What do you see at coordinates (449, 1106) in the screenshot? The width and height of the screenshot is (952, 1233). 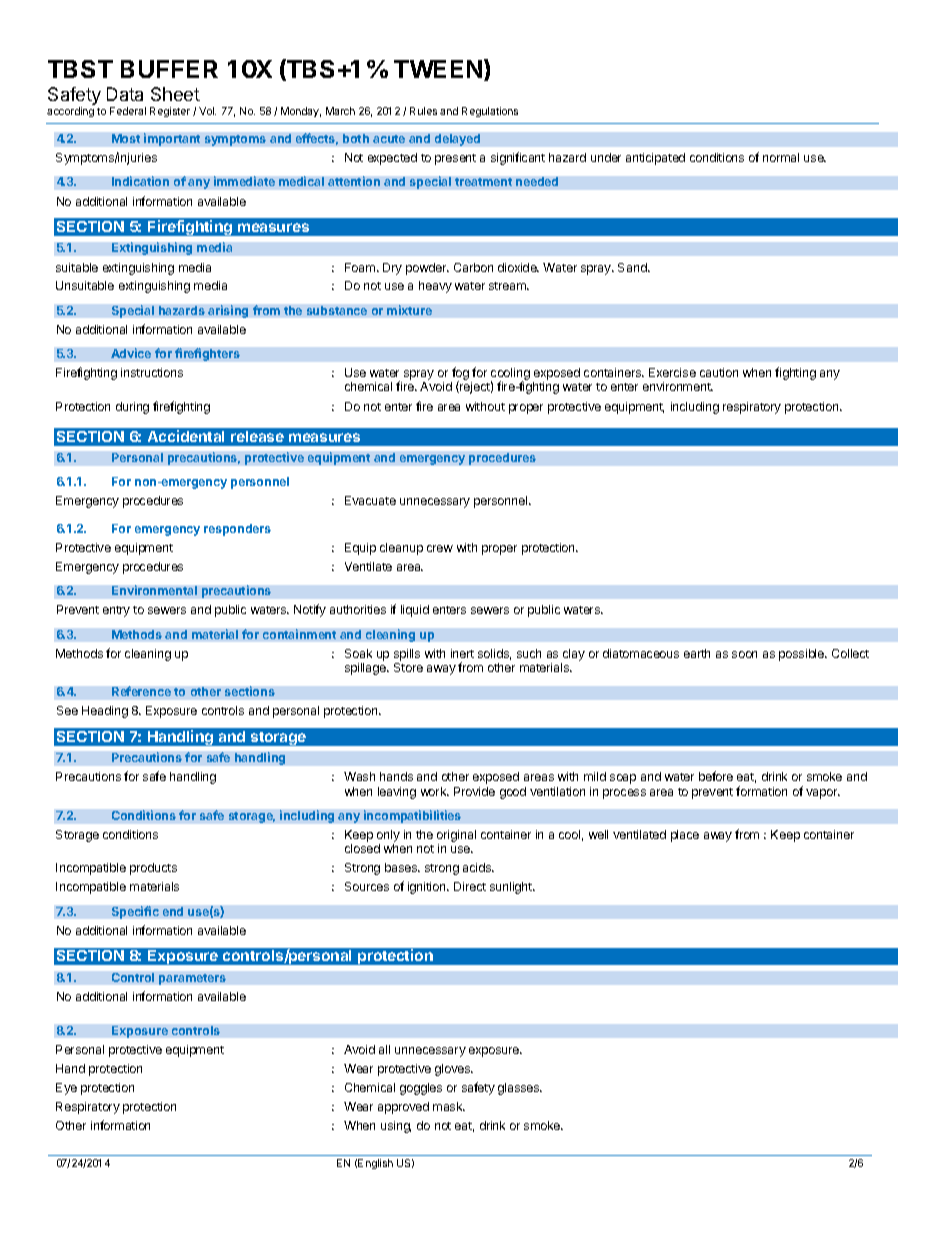 I see `mask` at bounding box center [449, 1106].
